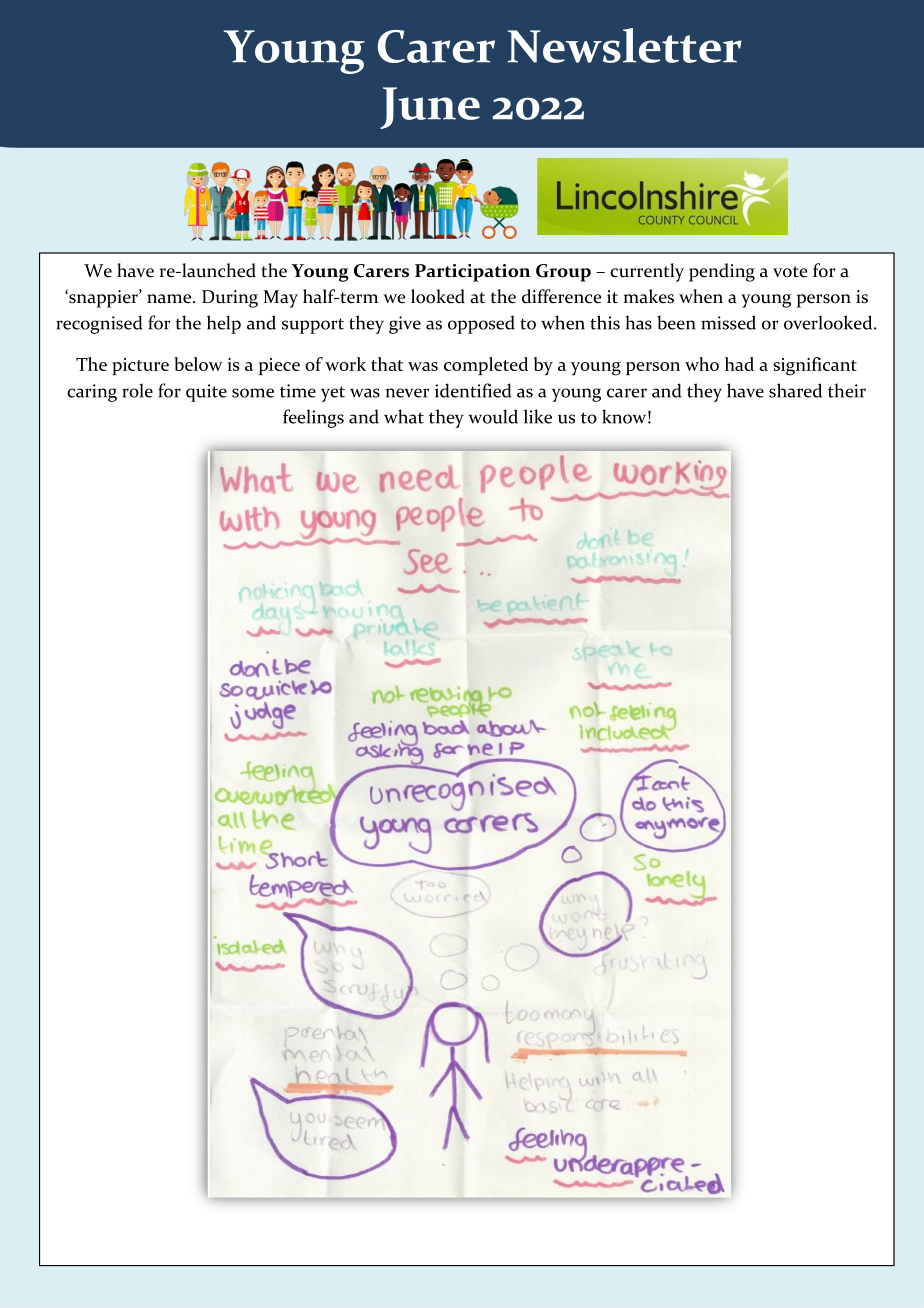  I want to click on like, so click(538, 416).
